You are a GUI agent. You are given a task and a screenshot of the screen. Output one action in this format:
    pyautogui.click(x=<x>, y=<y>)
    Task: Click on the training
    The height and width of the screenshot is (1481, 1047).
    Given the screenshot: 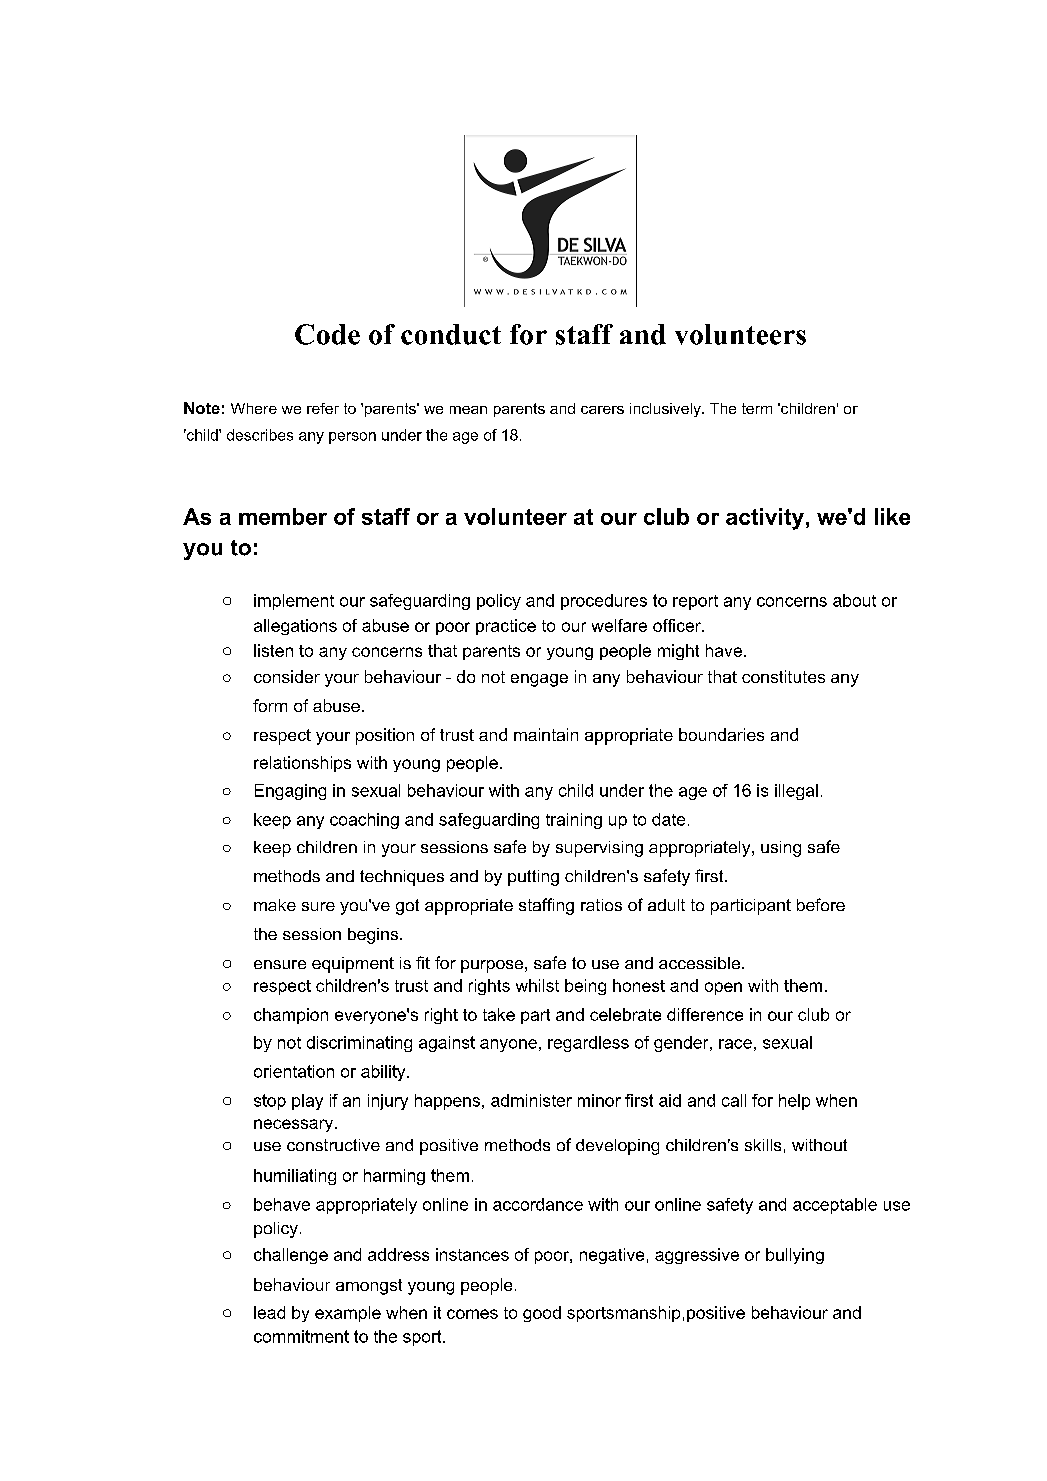 What is the action you would take?
    pyautogui.click(x=574, y=821)
